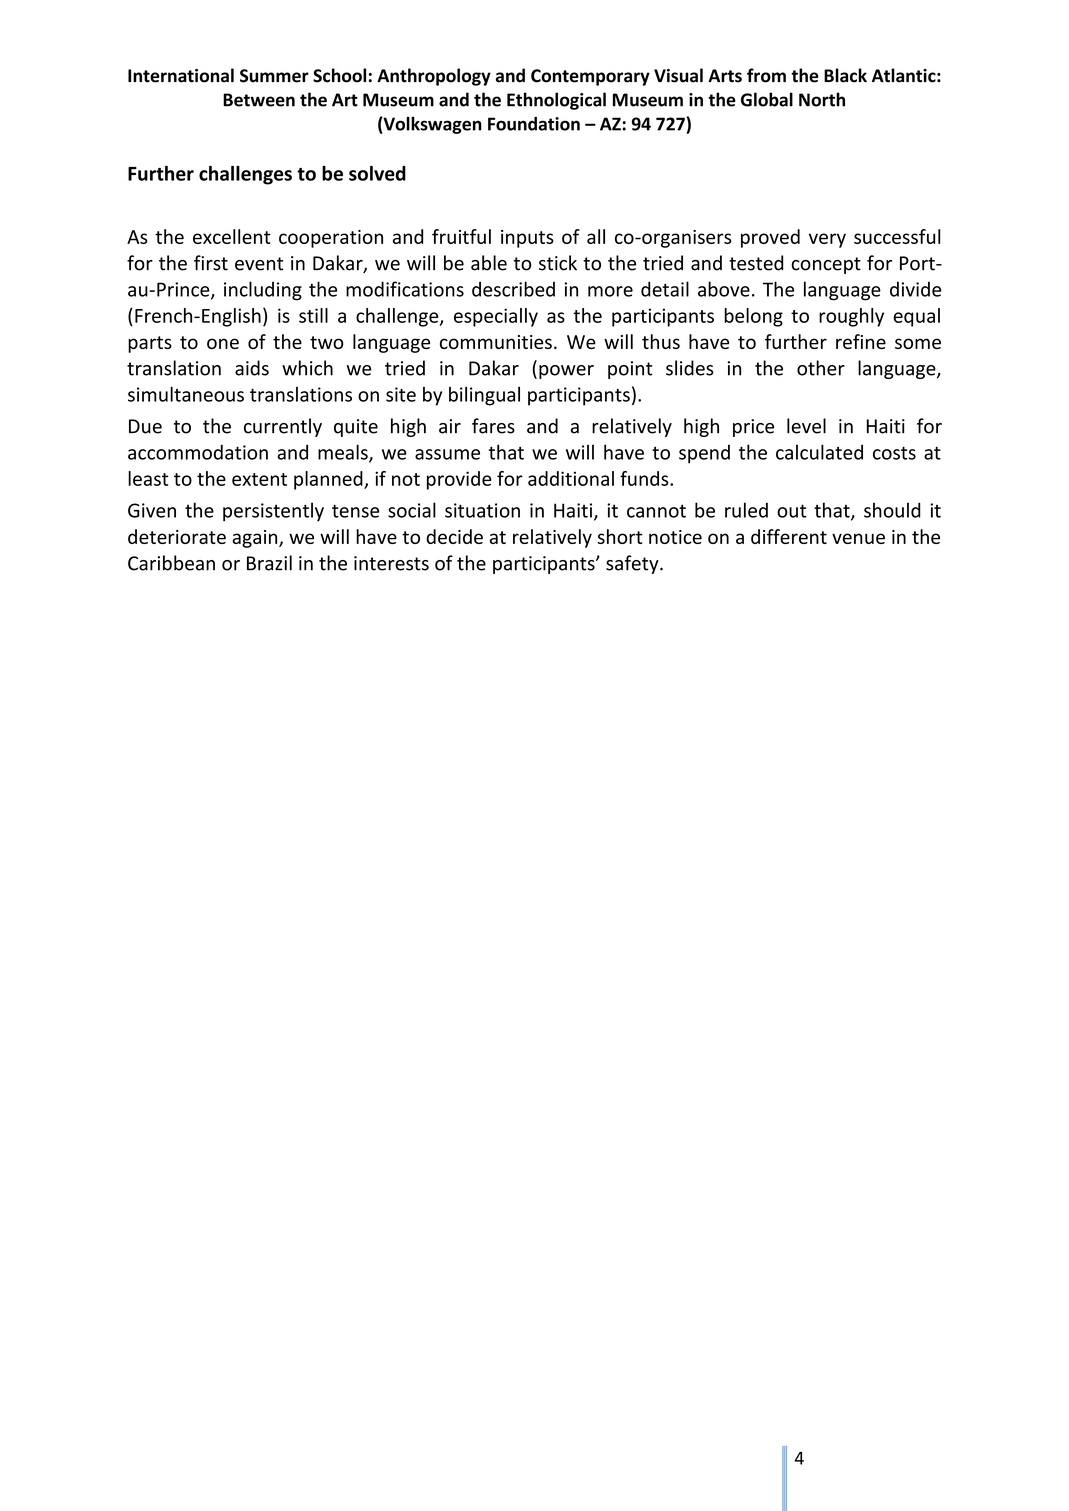 The height and width of the screenshot is (1511, 1069). I want to click on especially, so click(496, 317).
